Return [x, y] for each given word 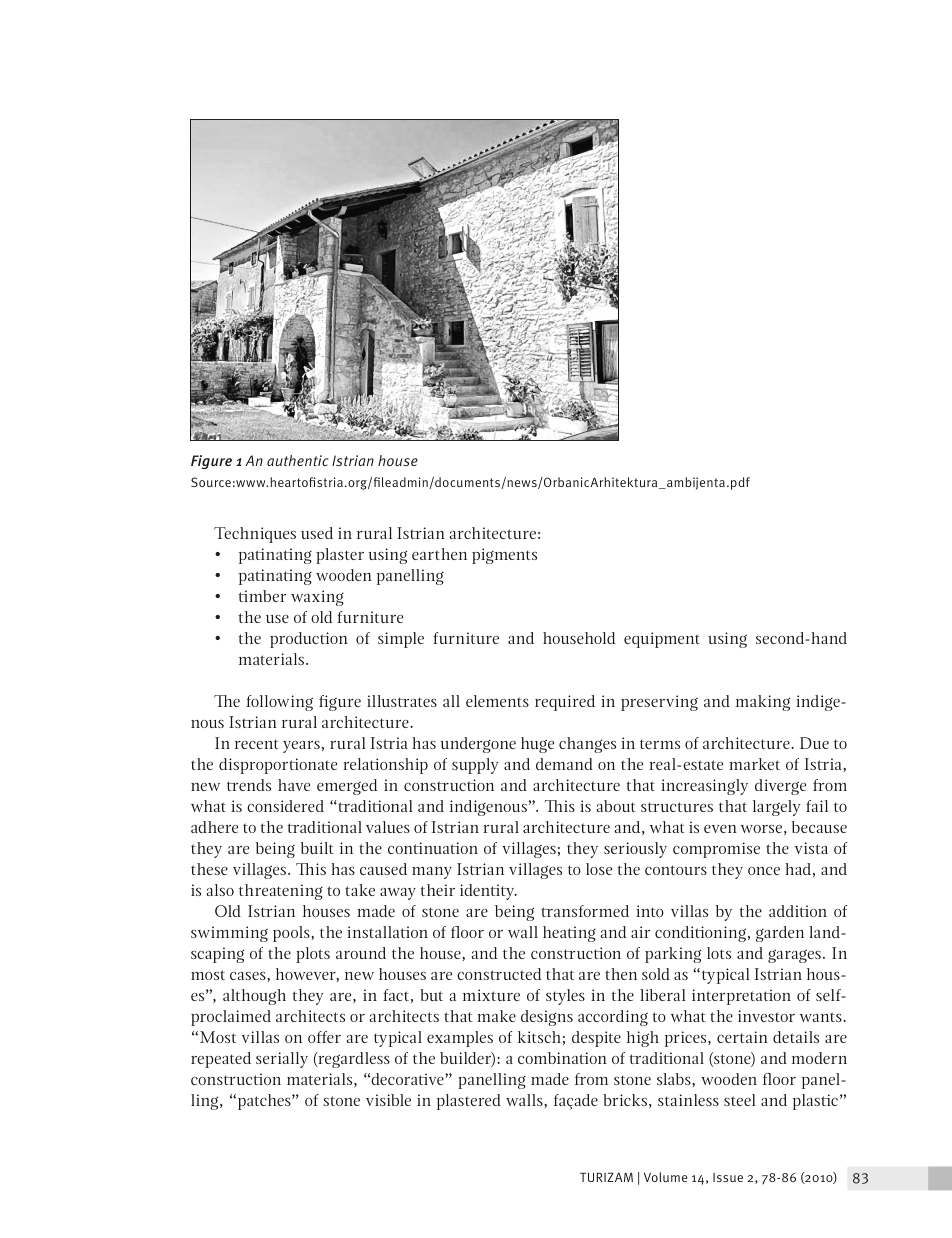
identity [488, 892]
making [763, 703]
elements [497, 701]
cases [249, 976]
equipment [662, 640]
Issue [728, 1177]
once [764, 871]
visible [388, 1100]
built [317, 848]
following [279, 703]
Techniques [255, 535]
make [496, 1016]
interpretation [741, 997]
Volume [665, 1177]
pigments [504, 556]
